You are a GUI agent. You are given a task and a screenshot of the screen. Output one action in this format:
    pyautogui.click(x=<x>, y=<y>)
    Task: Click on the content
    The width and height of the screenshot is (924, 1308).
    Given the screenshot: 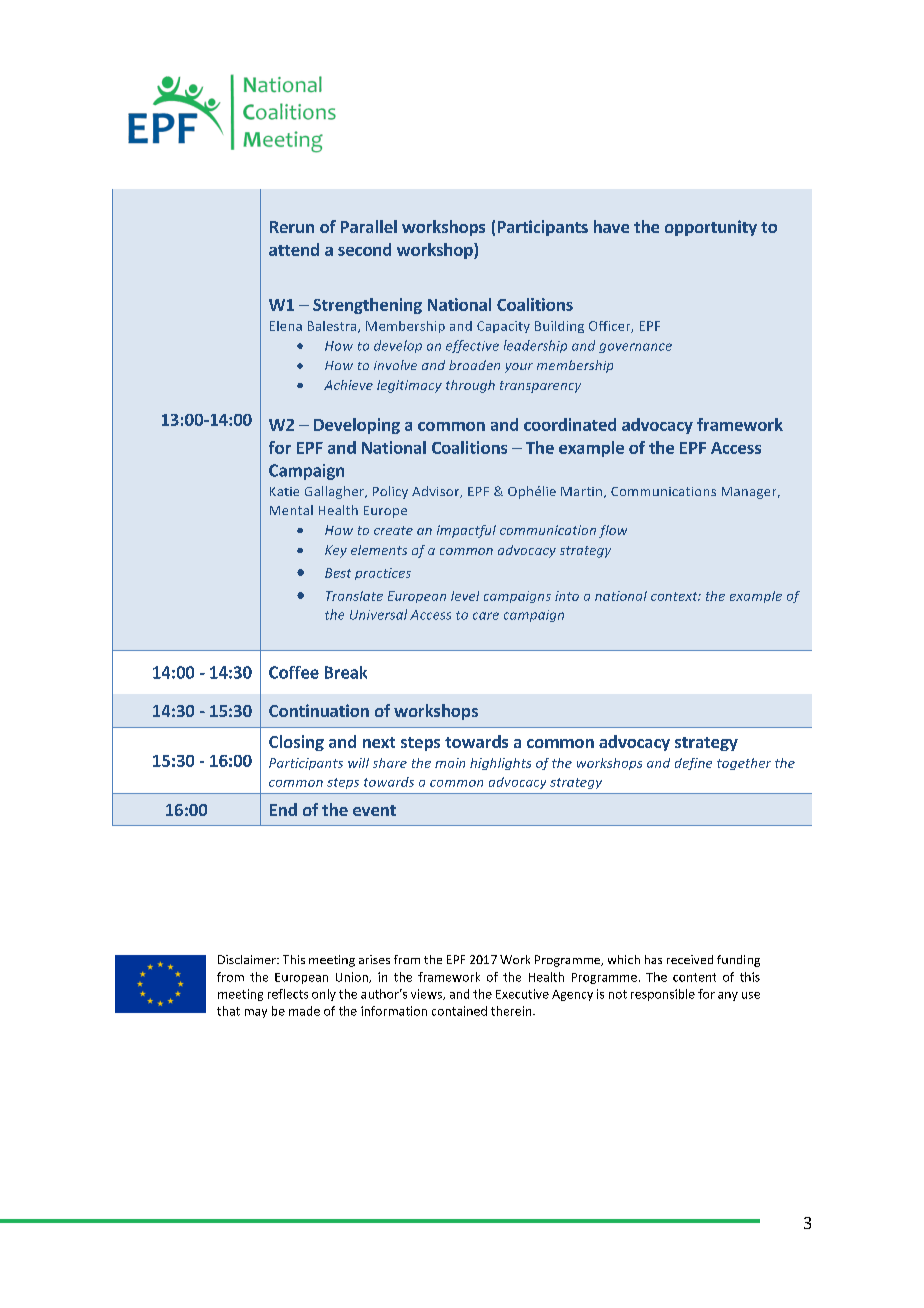 What is the action you would take?
    pyautogui.click(x=694, y=977)
